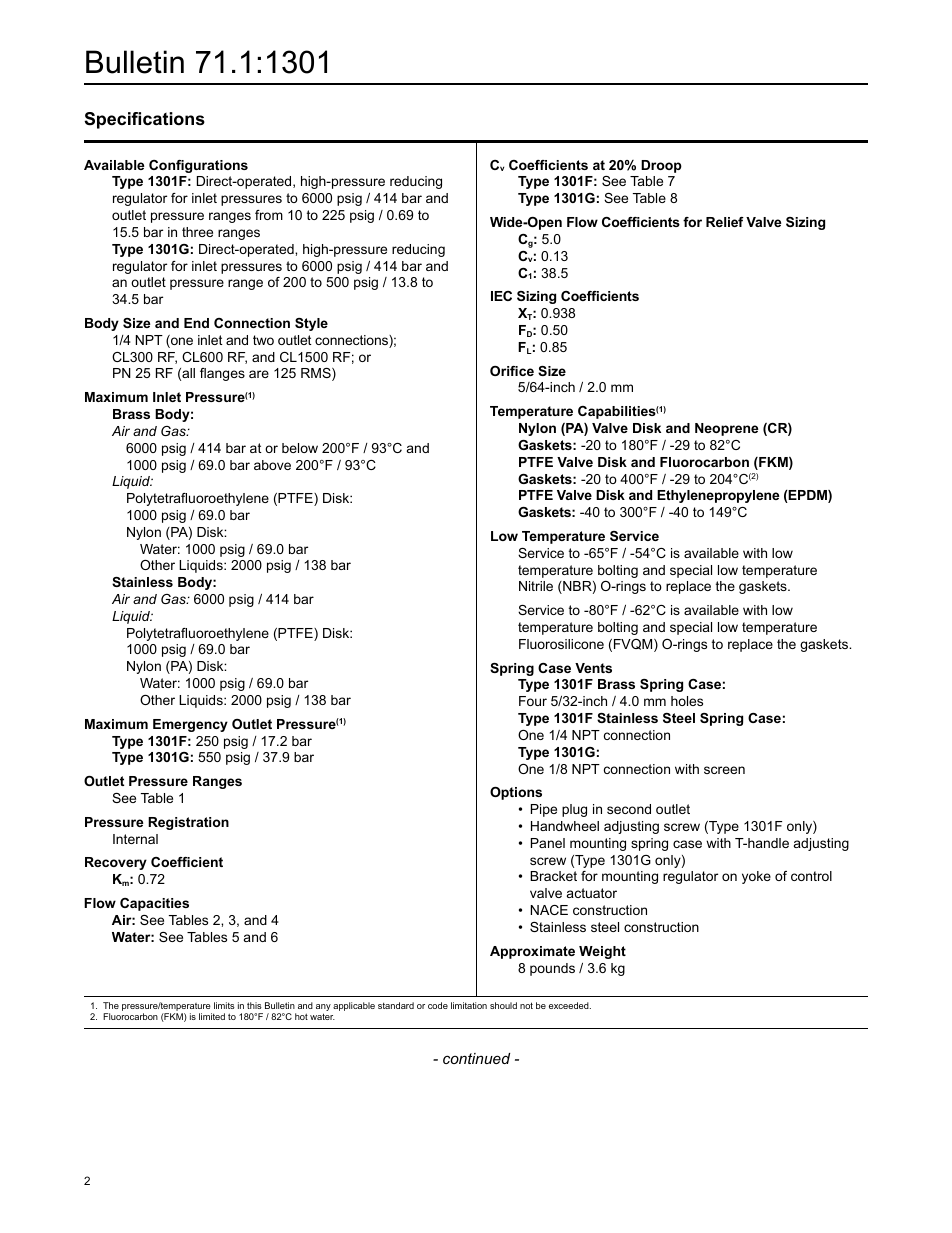  Describe the element at coordinates (726, 429) in the image. I see `Neoprene` at that location.
